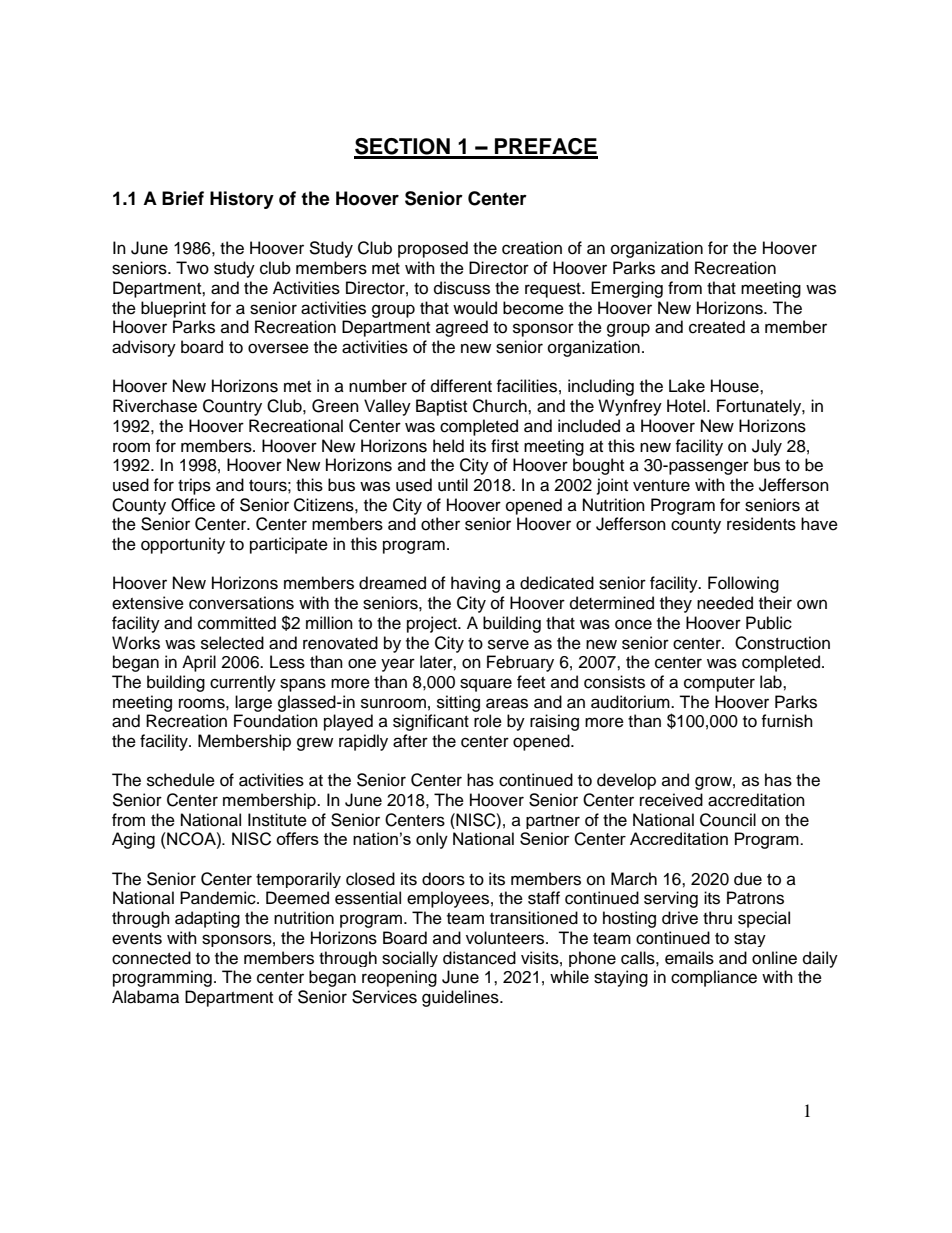  Describe the element at coordinates (151, 958) in the image. I see `connected` at that location.
